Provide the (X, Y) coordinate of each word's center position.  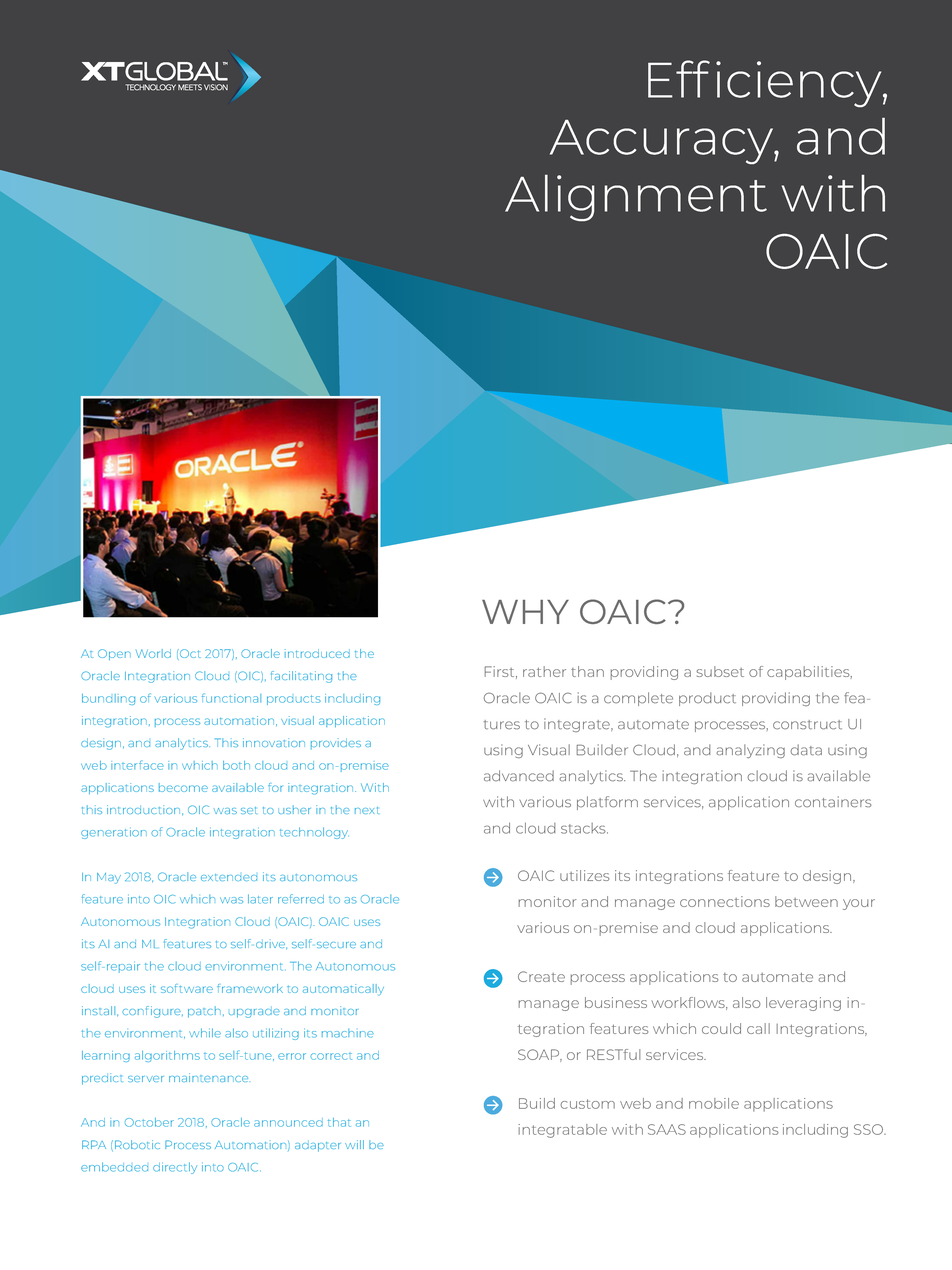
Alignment (636, 198)
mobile (714, 1103)
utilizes (584, 875)
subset (720, 671)
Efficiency (766, 83)
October (149, 1122)
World (153, 653)
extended (229, 877)
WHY (525, 612)
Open (114, 654)
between (806, 901)
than (587, 671)
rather (544, 671)
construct (807, 725)
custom (587, 1104)
